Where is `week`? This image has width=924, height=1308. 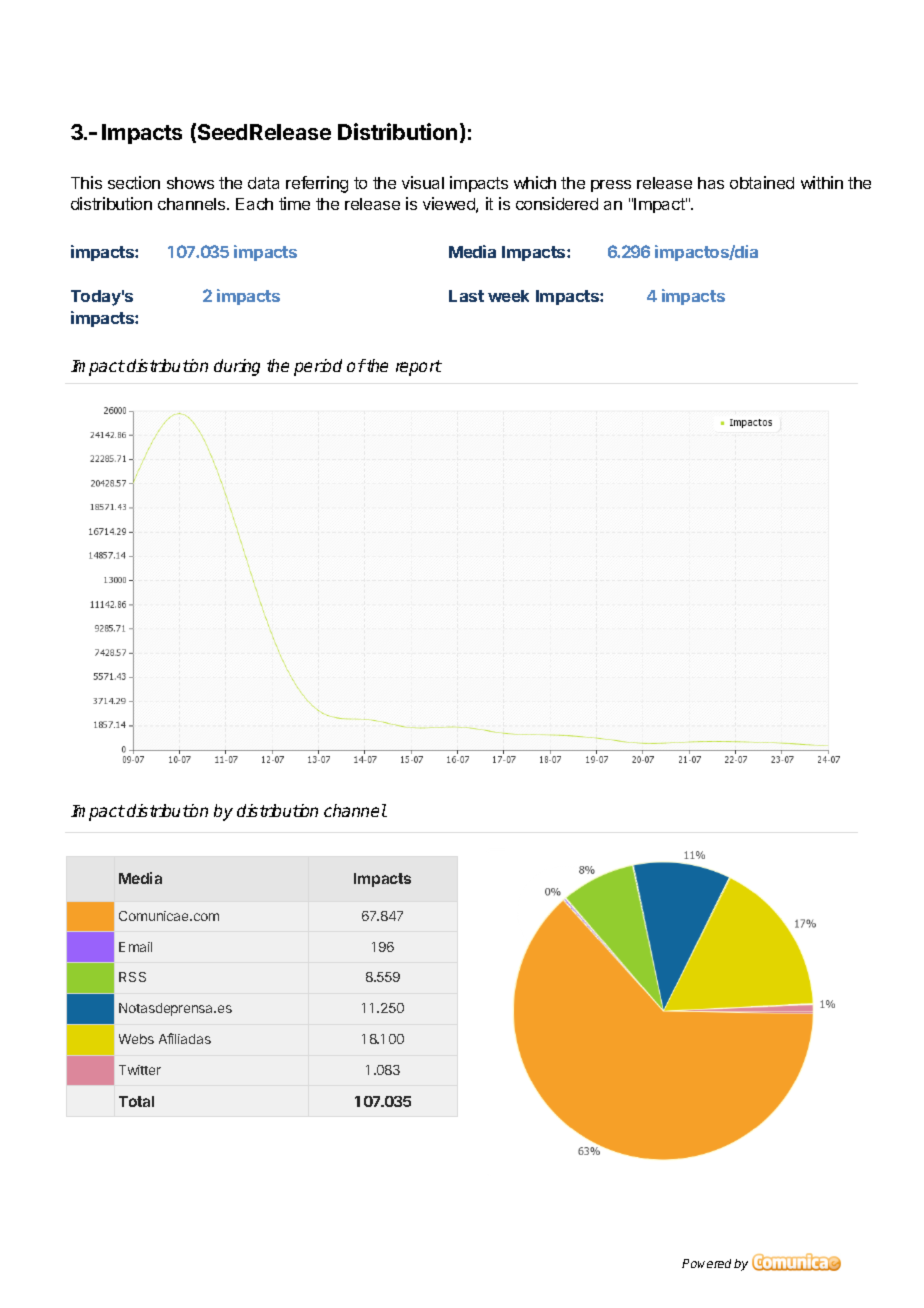 week is located at coordinates (508, 296).
